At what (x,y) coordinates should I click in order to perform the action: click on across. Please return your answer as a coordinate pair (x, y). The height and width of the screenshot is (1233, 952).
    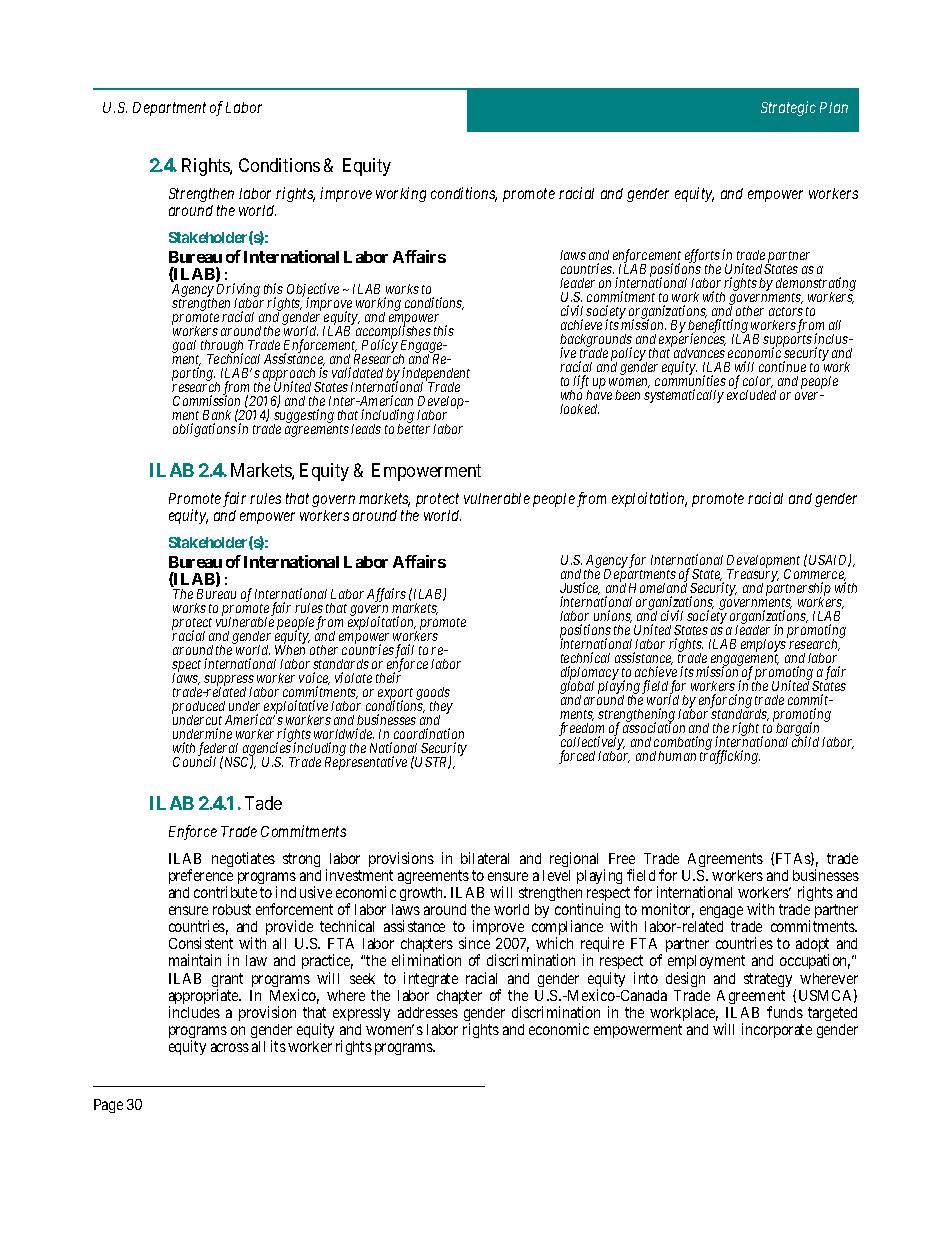
    Looking at the image, I should click on (230, 1047).
